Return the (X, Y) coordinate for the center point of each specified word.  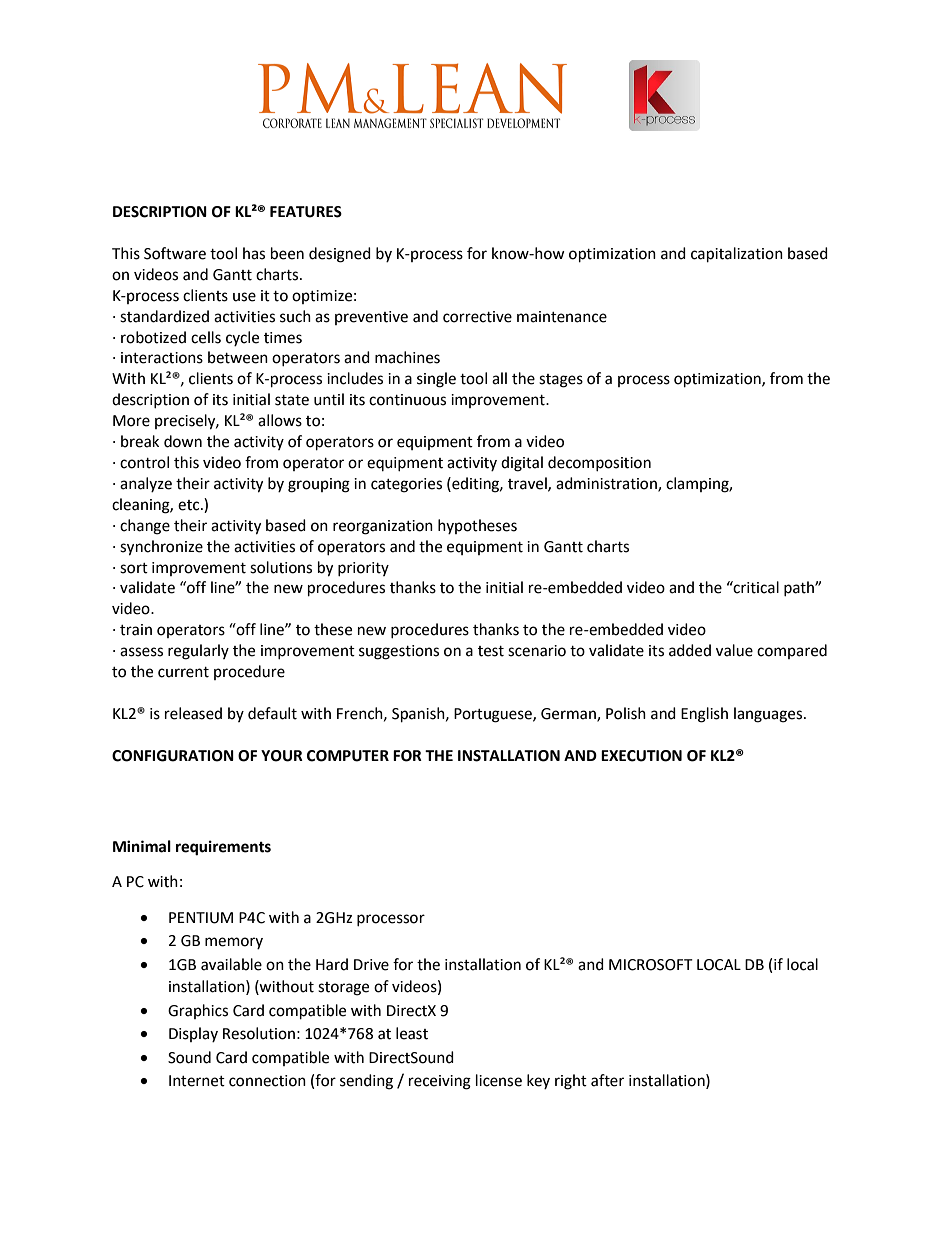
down (183, 441)
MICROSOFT (651, 965)
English (704, 715)
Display (193, 1034)
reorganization (383, 527)
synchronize (161, 548)
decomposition (599, 463)
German (569, 714)
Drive (371, 965)
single (436, 380)
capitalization (737, 255)
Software (175, 253)
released (193, 713)
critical (755, 587)
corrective (477, 317)
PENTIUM (201, 918)
